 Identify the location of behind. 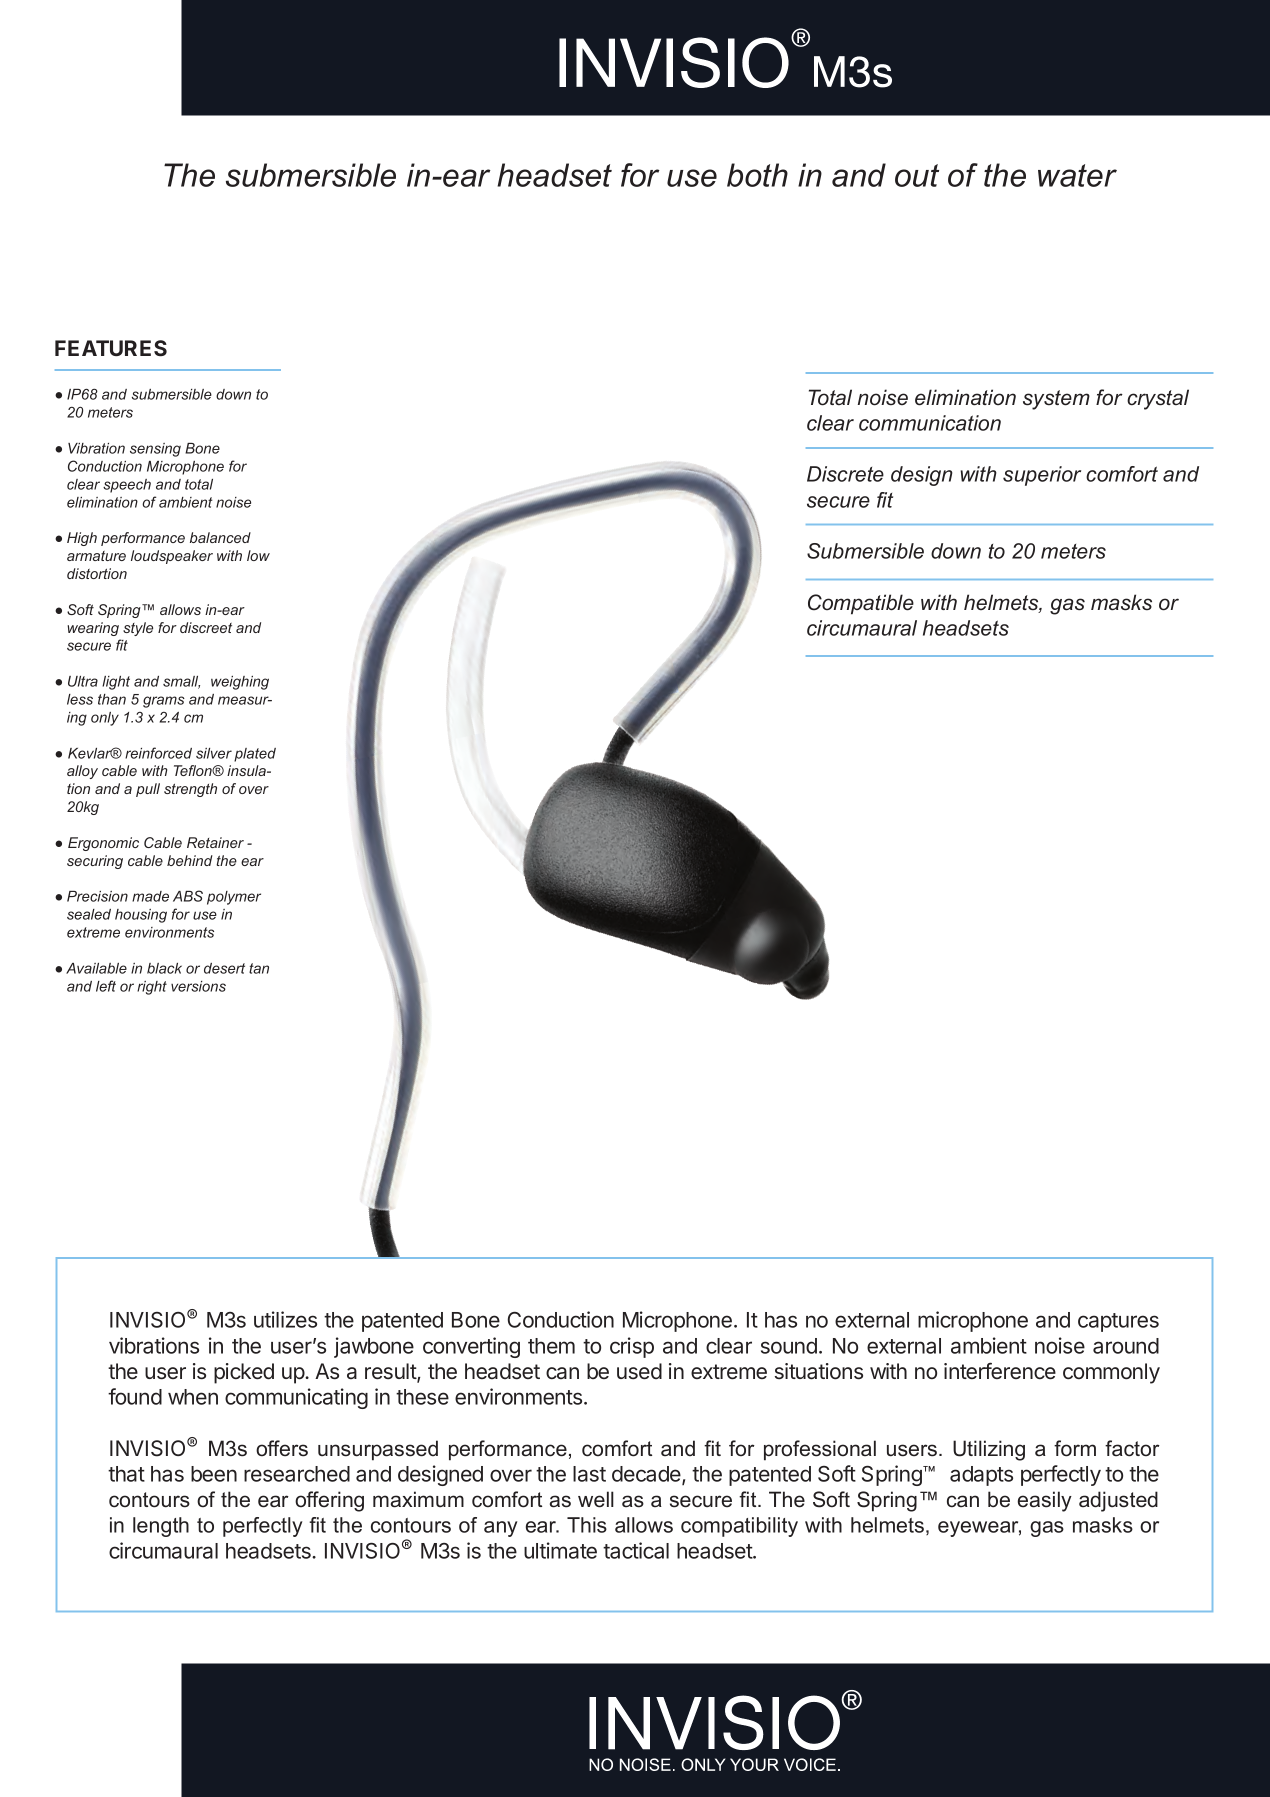
(190, 860).
